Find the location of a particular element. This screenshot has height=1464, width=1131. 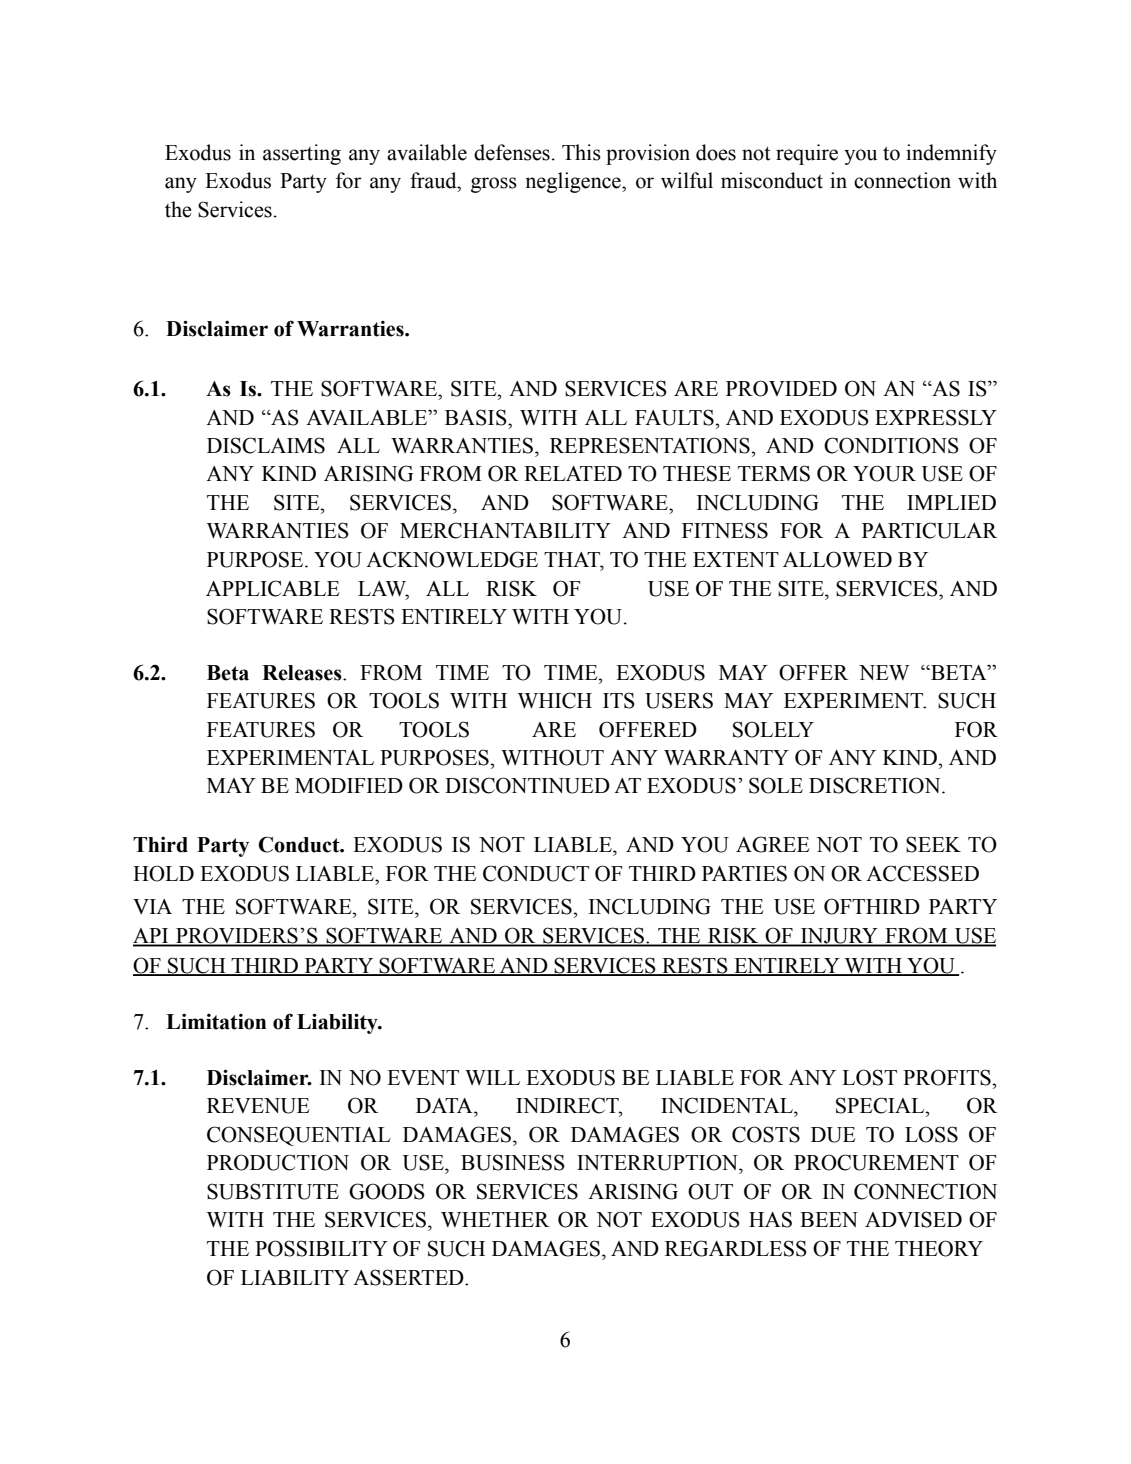

asserting is located at coordinates (302, 154).
